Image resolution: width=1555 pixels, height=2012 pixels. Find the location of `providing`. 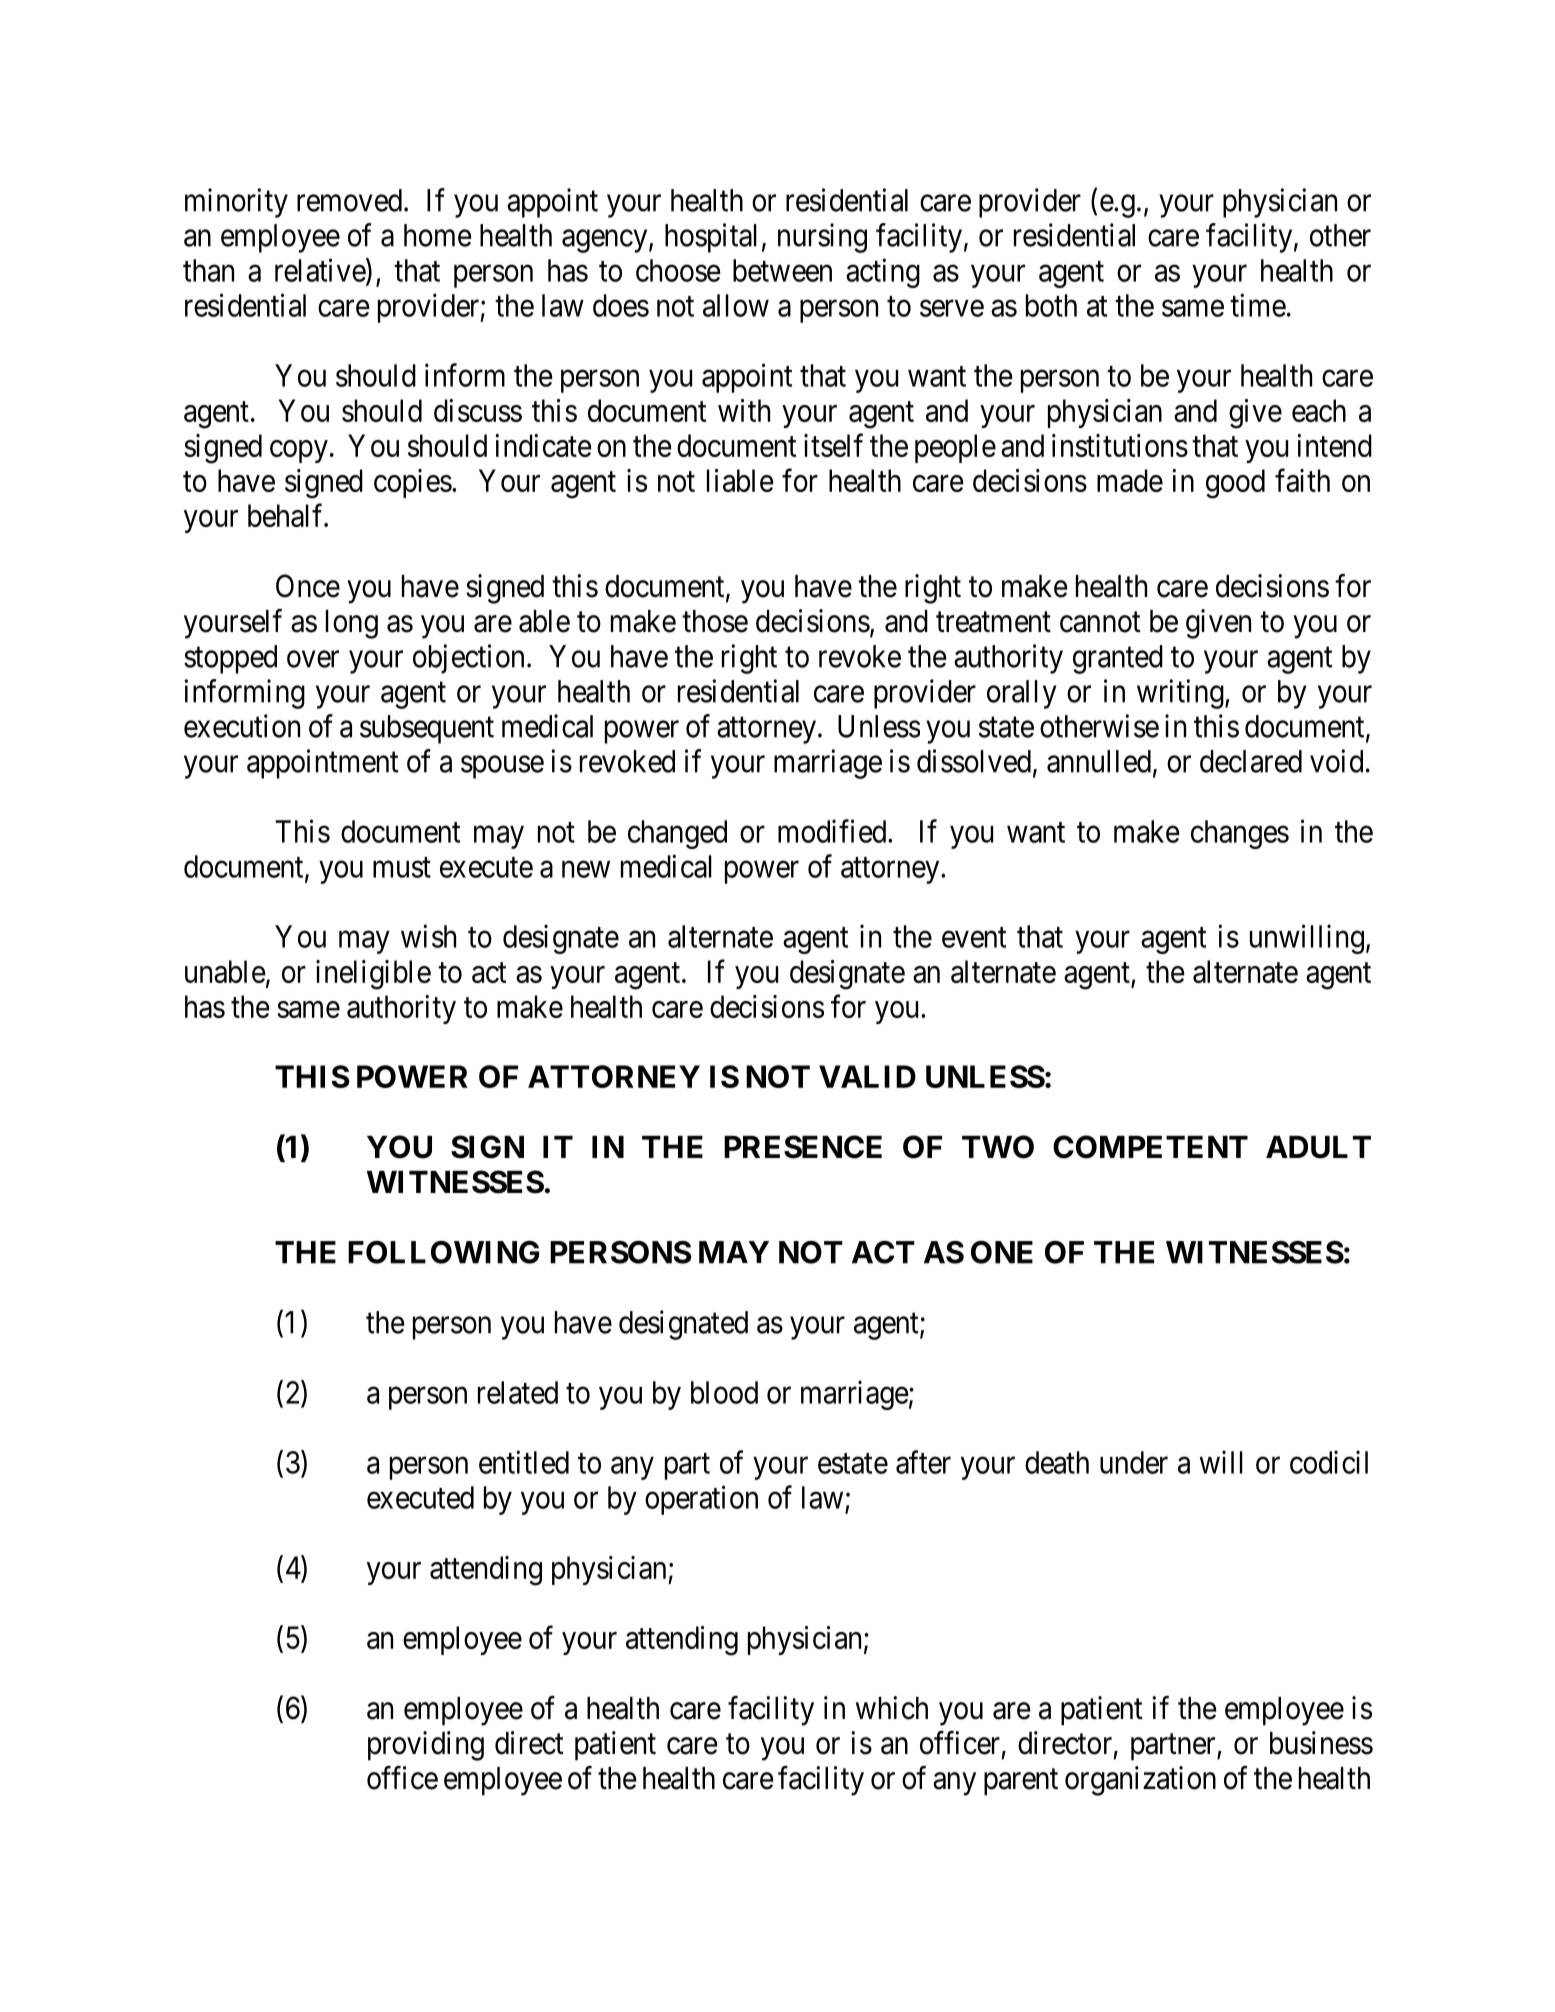

providing is located at coordinates (426, 1746).
